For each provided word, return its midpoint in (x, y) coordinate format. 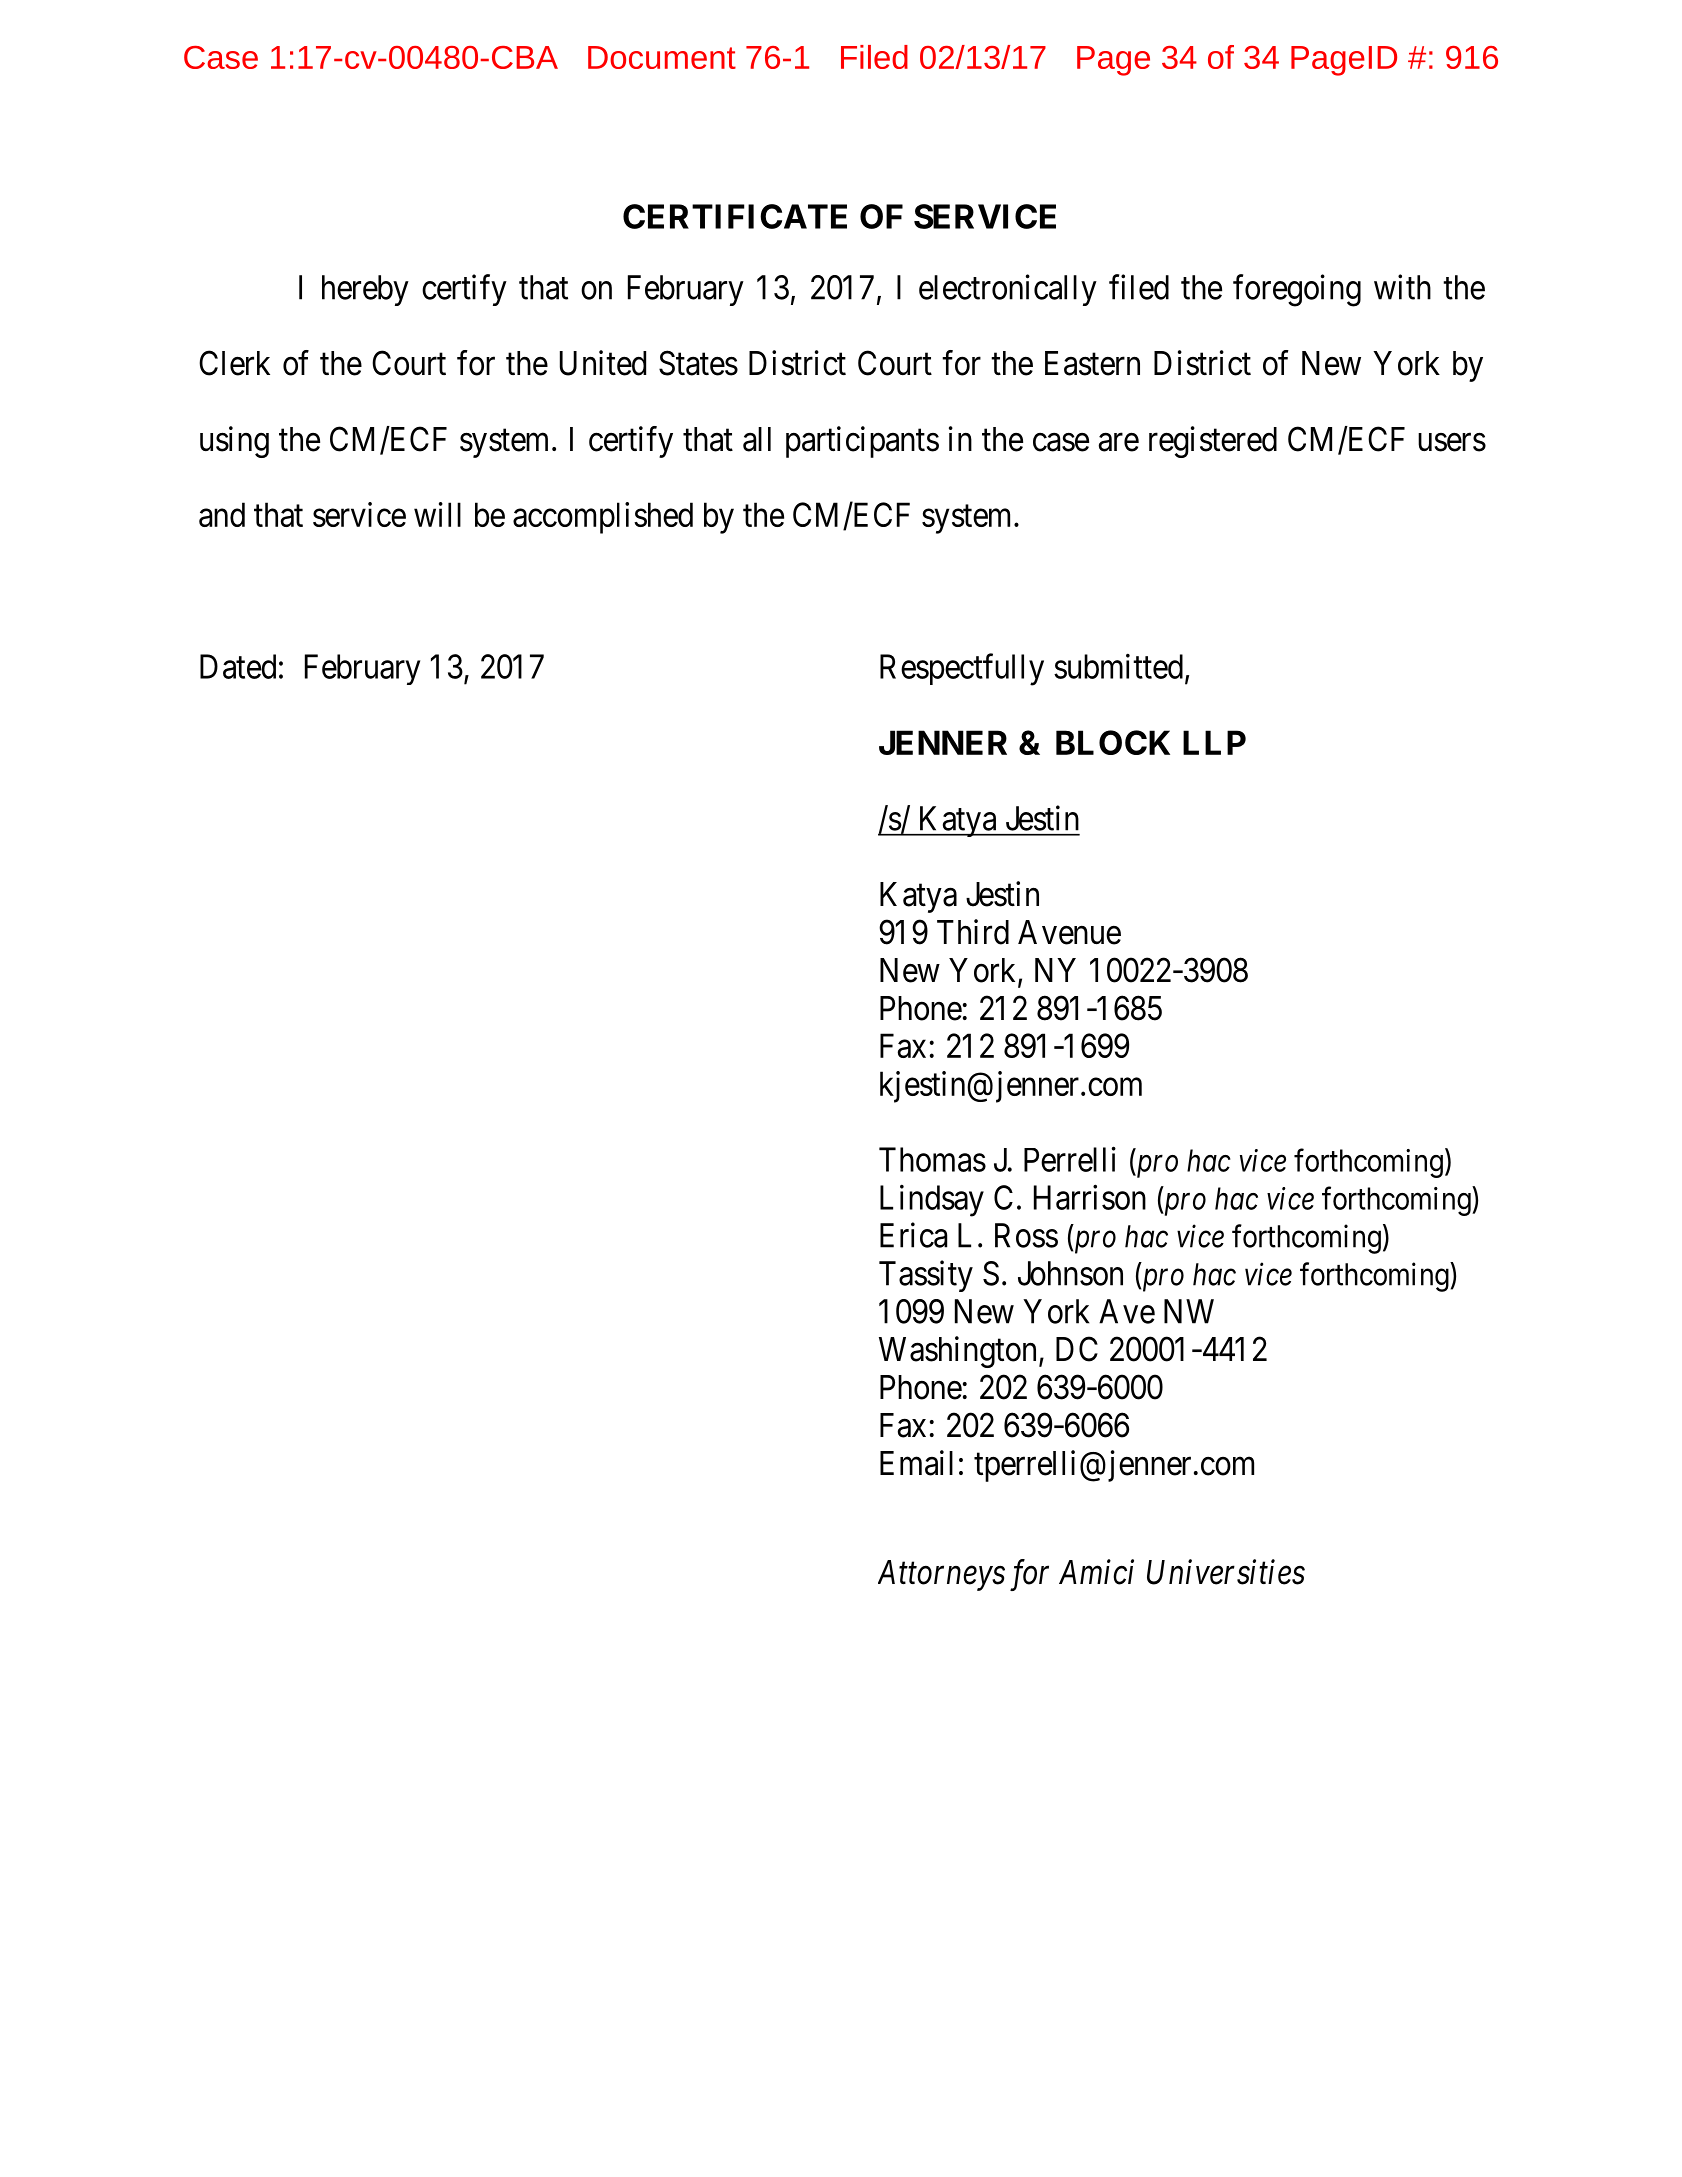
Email (916, 1463)
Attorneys (941, 1575)
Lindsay (932, 1201)
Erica (913, 1235)
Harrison (1090, 1197)
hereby (365, 290)
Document (662, 57)
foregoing (1297, 290)
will (437, 514)
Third (973, 932)
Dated (238, 666)
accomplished (603, 518)
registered (1213, 442)
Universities (1226, 1572)
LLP (1214, 742)
